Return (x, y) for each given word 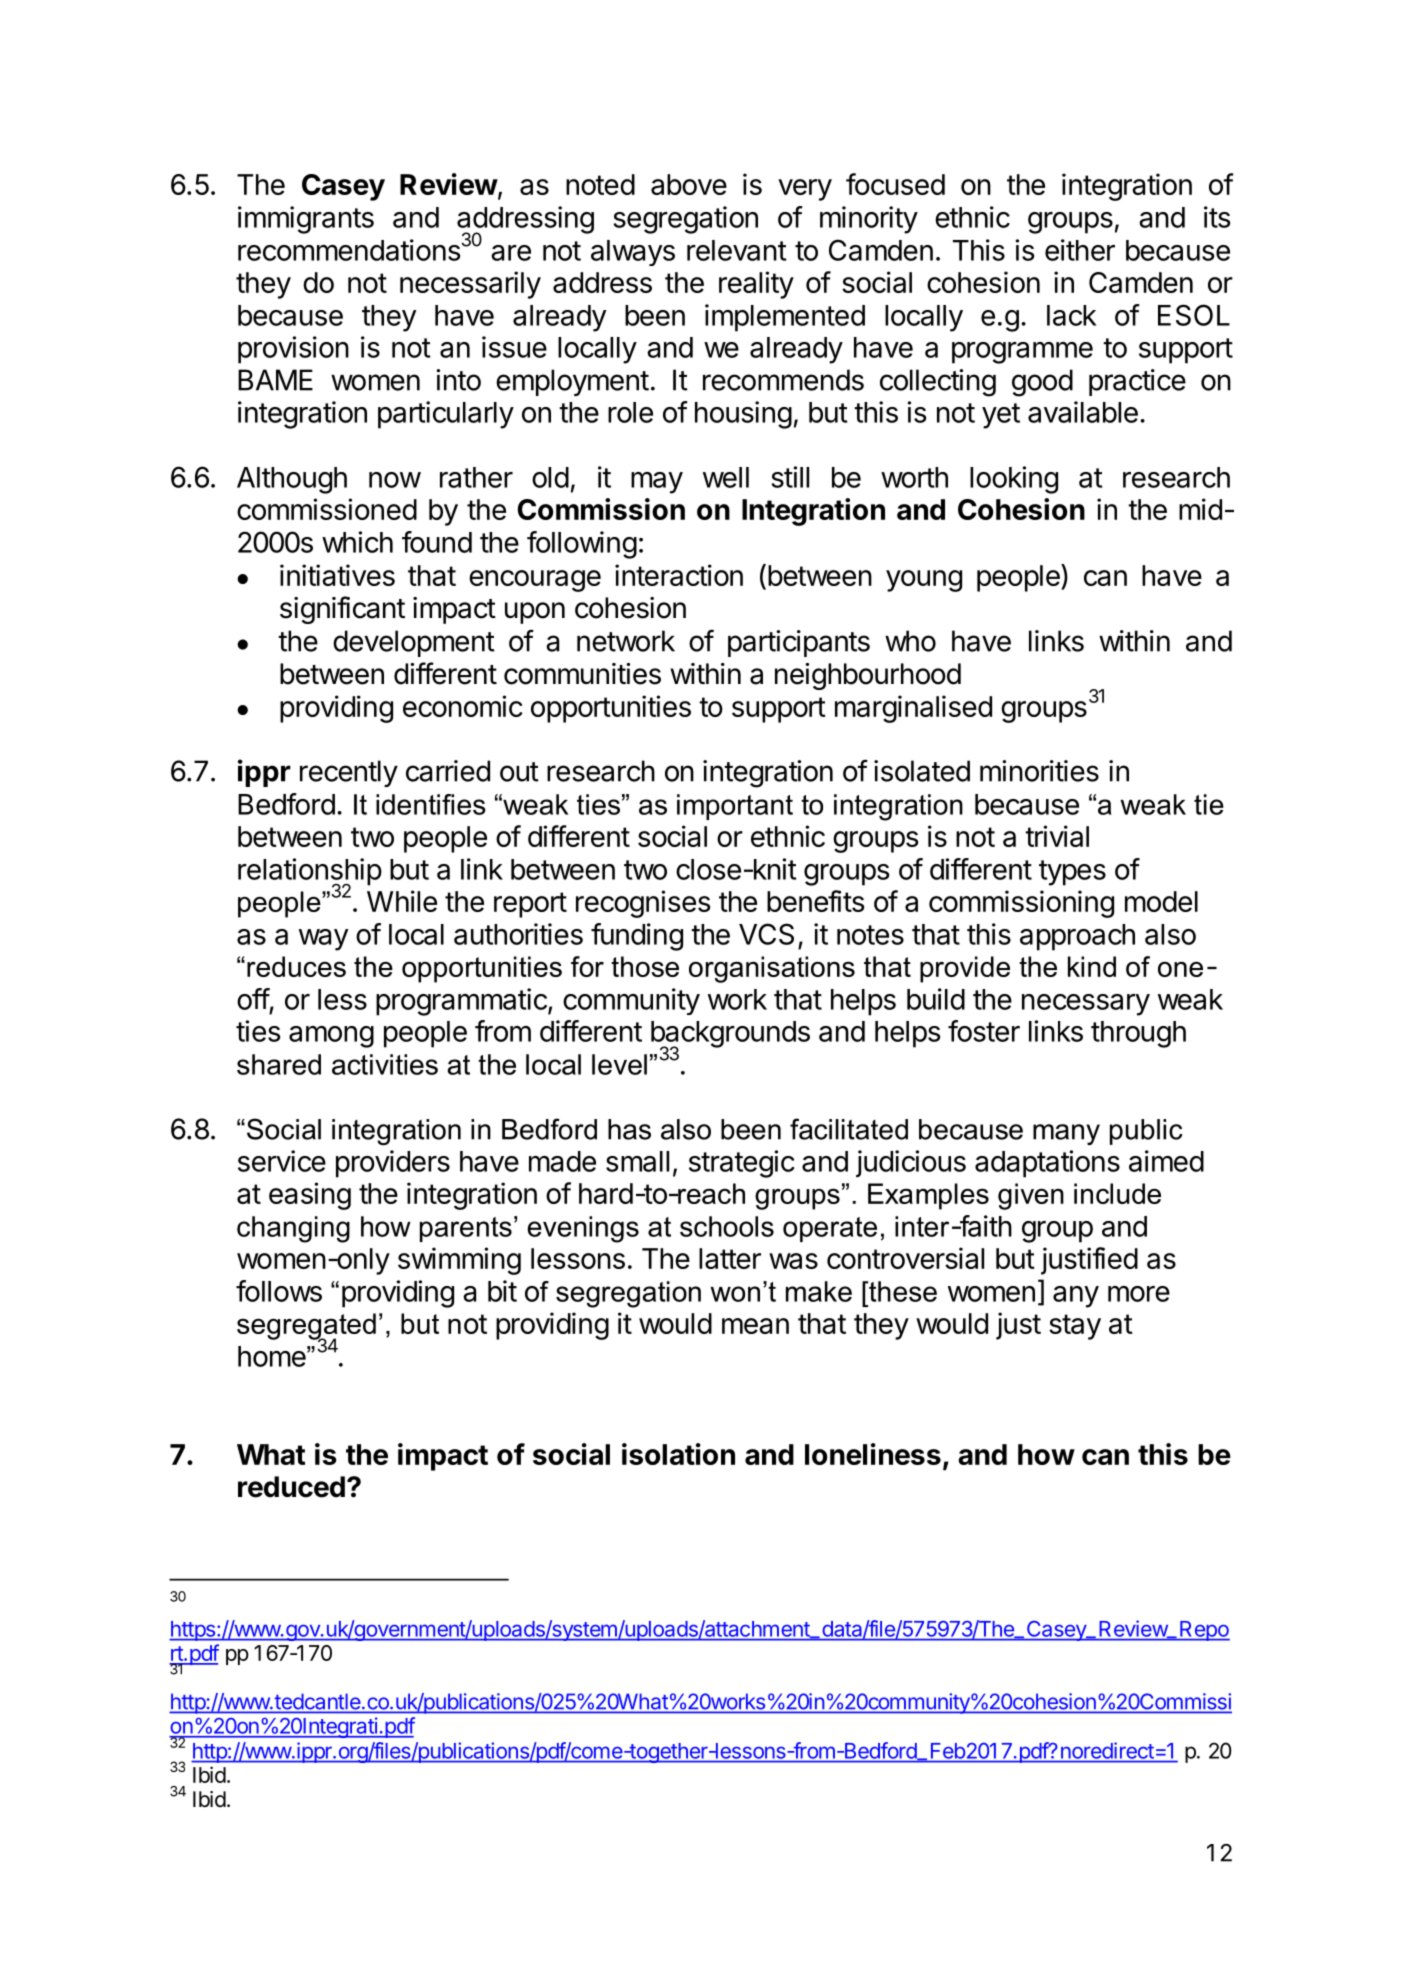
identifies (431, 804)
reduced (291, 1487)
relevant (737, 250)
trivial (1057, 836)
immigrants (306, 220)
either (1080, 250)
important (735, 807)
